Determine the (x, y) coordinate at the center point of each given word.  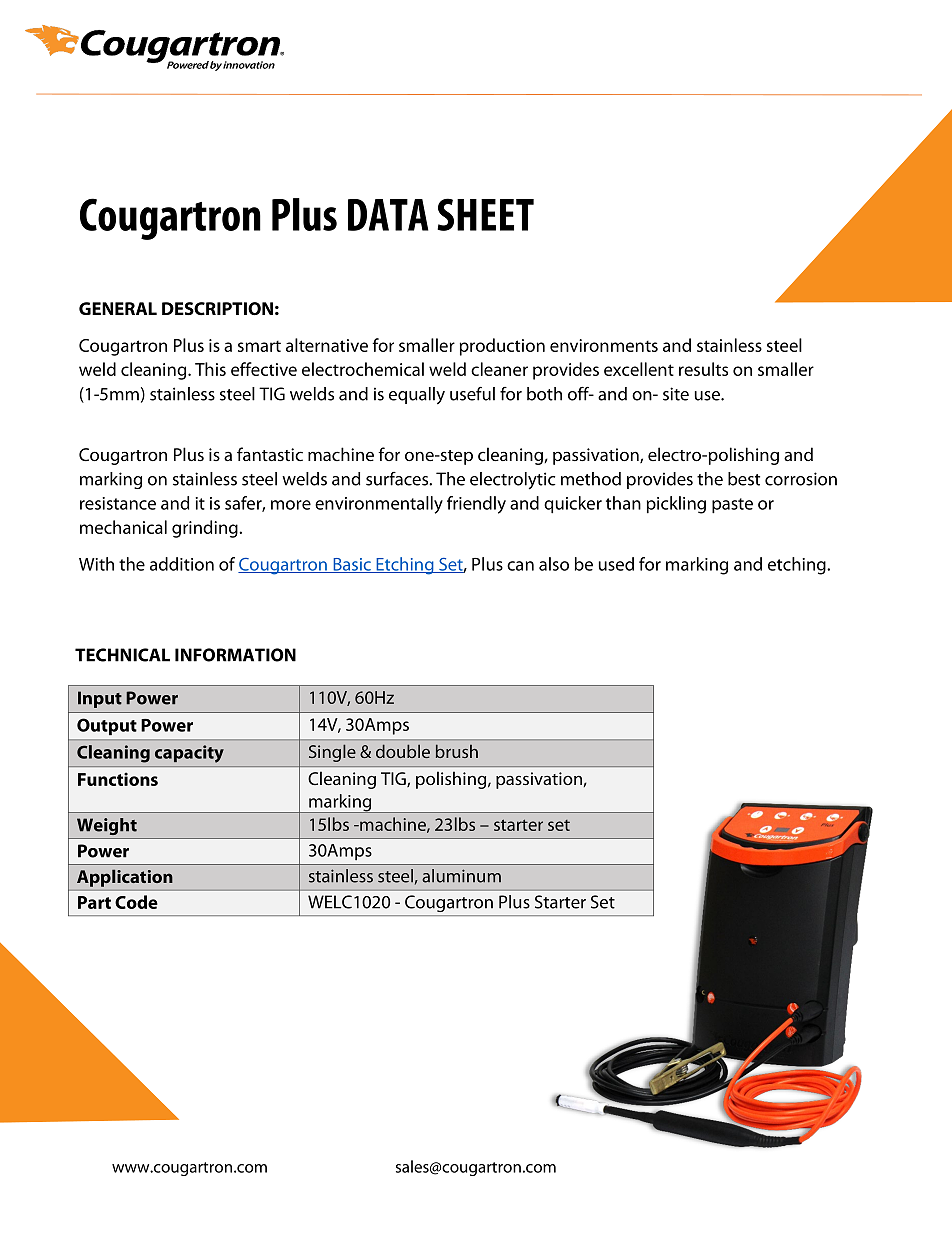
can (520, 566)
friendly (476, 505)
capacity (189, 754)
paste (732, 506)
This (210, 369)
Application (124, 878)
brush (457, 751)
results (703, 369)
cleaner (499, 369)
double (403, 751)
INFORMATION (235, 655)
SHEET (485, 214)
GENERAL (118, 308)
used (616, 564)
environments (604, 345)
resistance (118, 503)
